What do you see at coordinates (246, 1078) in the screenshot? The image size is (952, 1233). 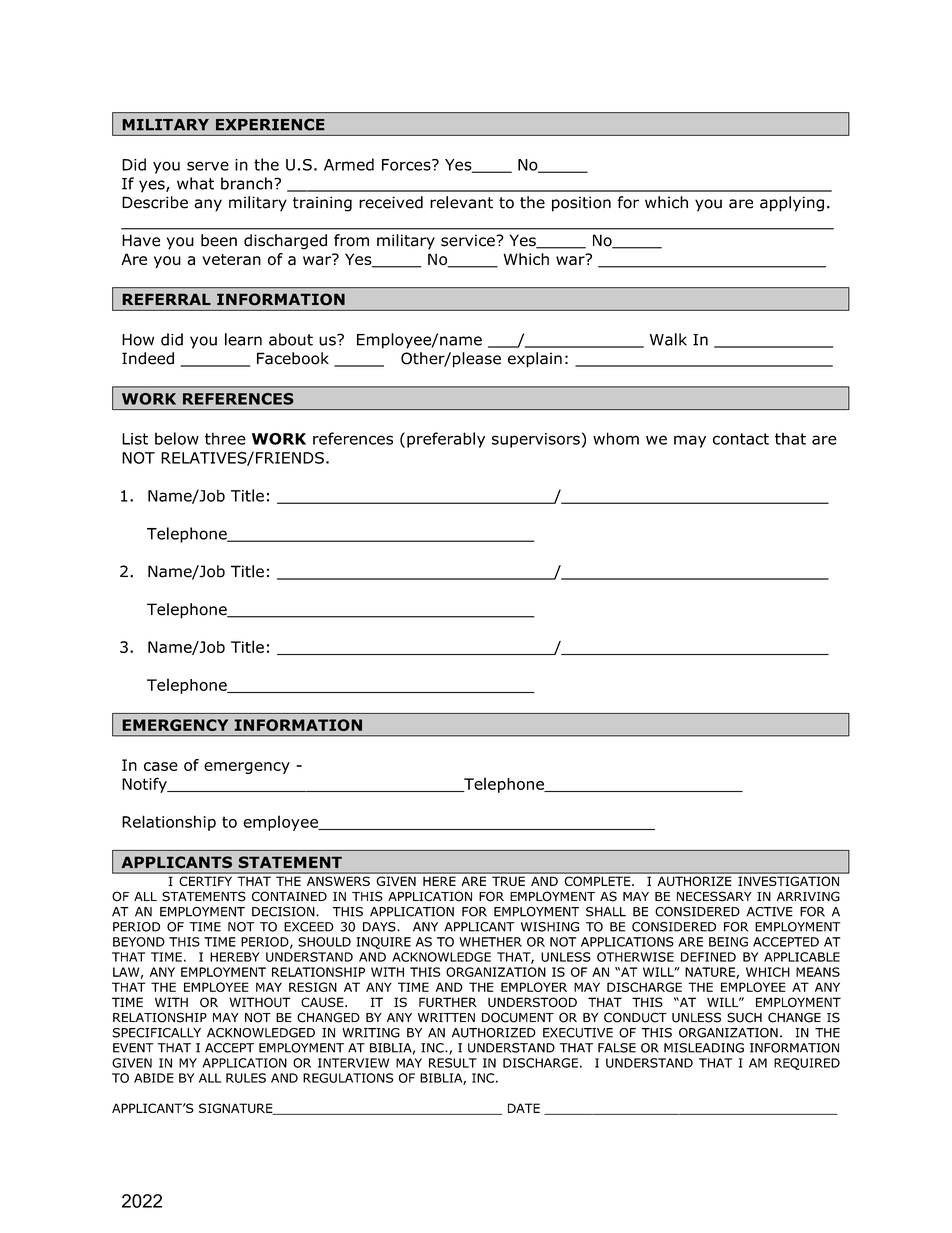 I see `RULES` at bounding box center [246, 1078].
